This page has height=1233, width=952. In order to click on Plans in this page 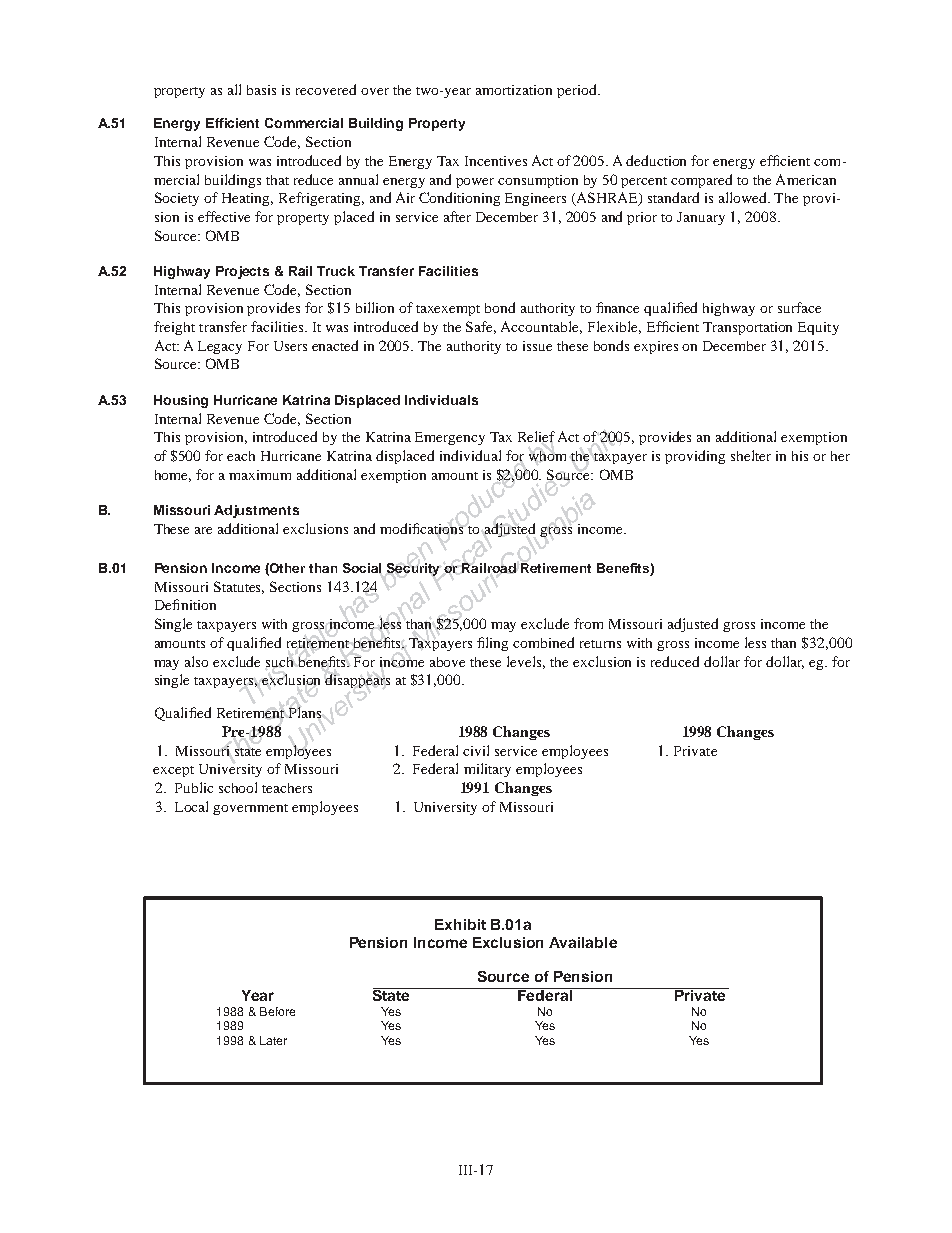, I will do `click(305, 712)`.
